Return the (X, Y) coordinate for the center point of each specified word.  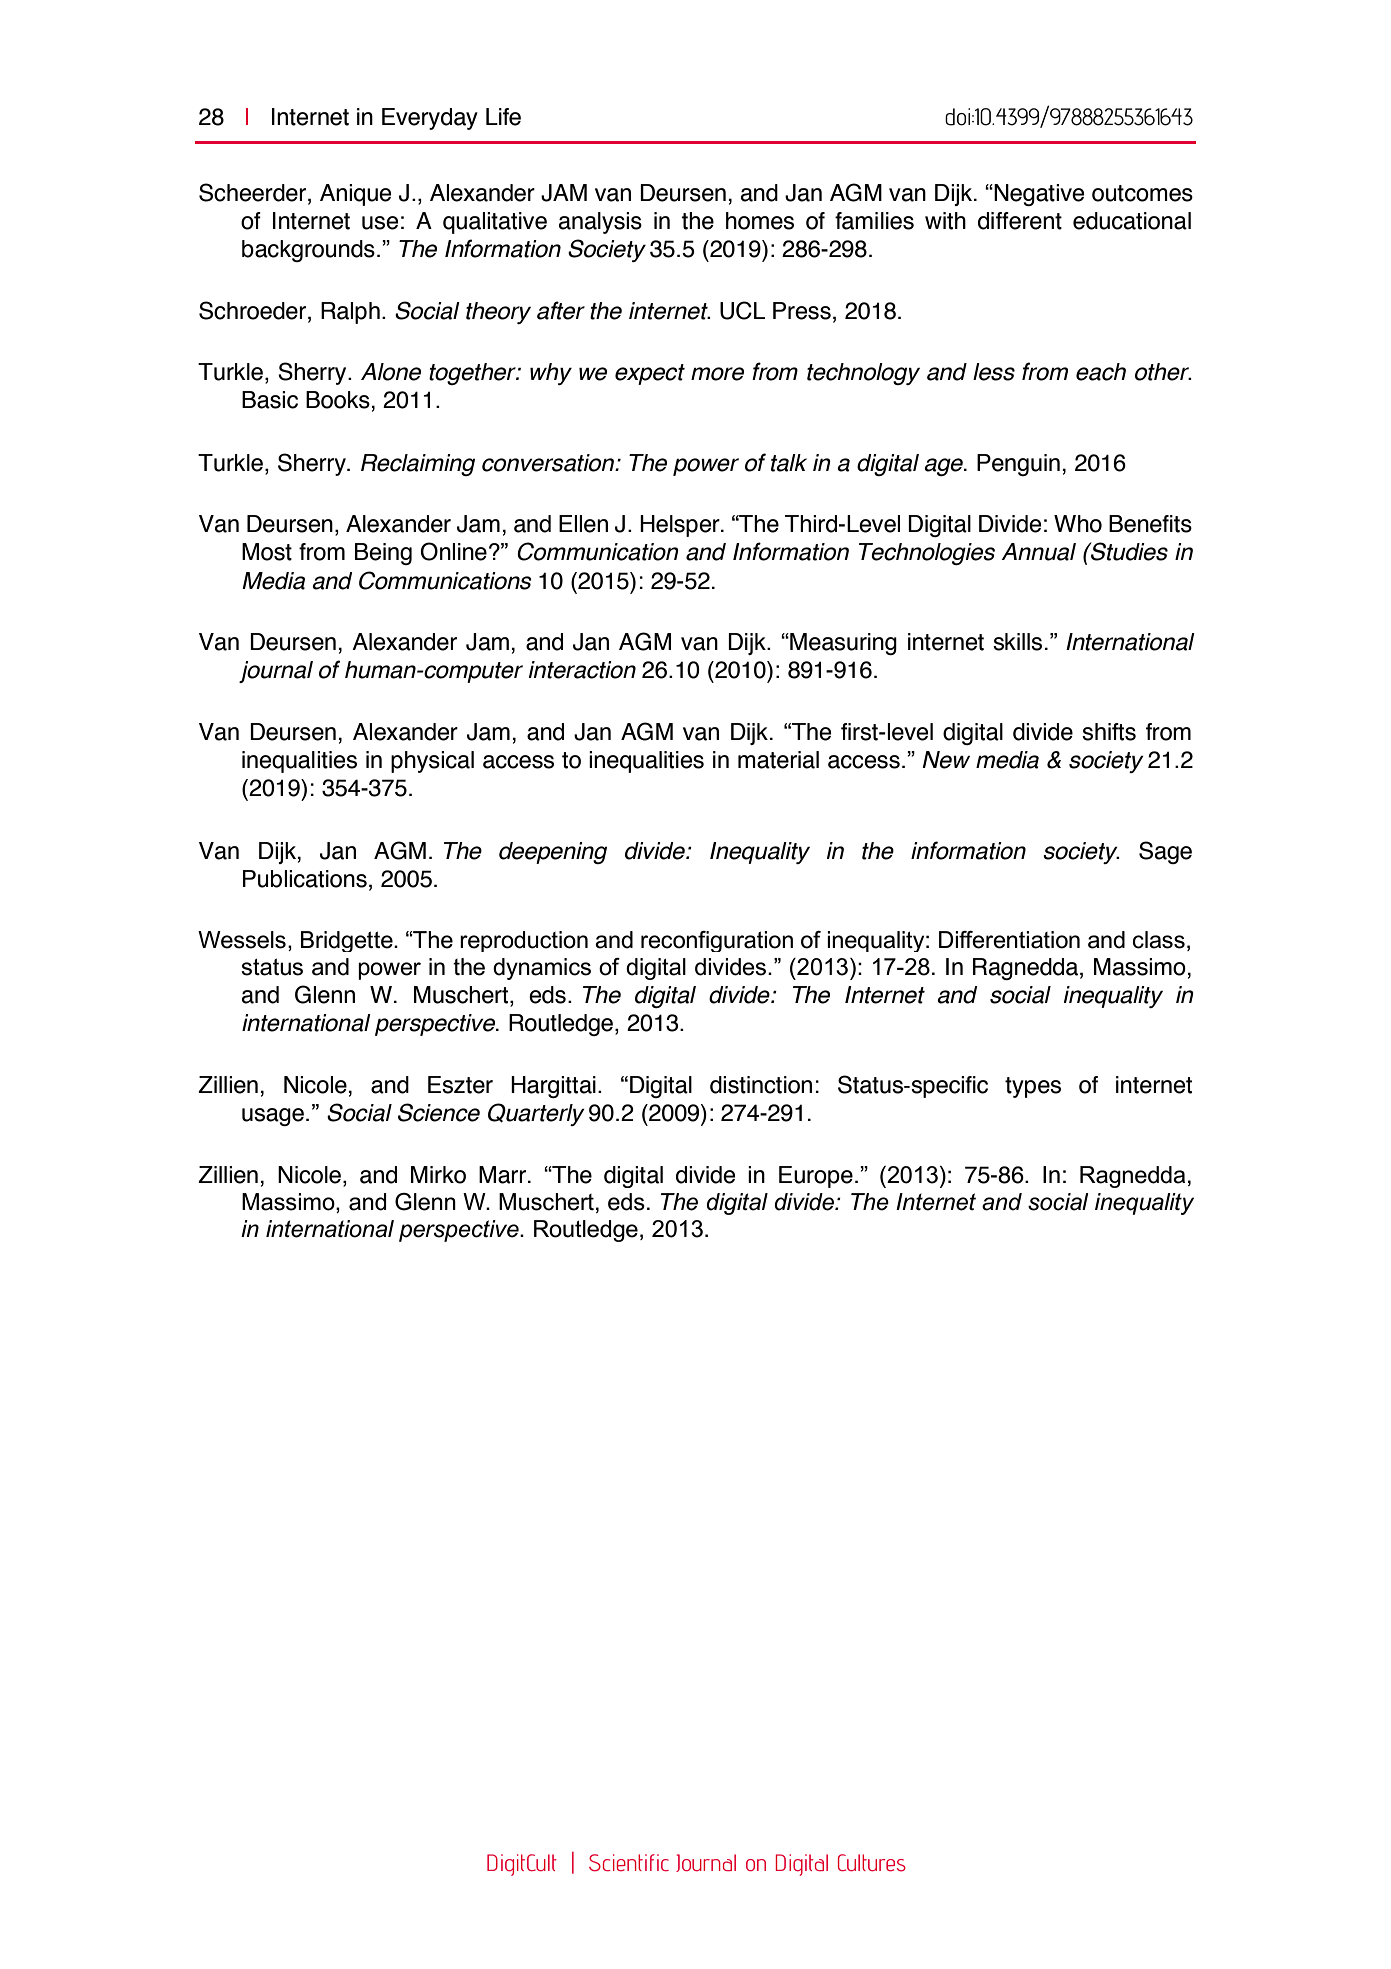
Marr (502, 1175)
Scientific (629, 1862)
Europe (816, 1177)
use (380, 223)
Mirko (438, 1175)
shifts (1109, 732)
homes (760, 221)
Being (383, 554)
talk (789, 463)
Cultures (872, 1863)
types (1033, 1087)
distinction (761, 1085)
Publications (305, 879)
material (778, 760)
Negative (1038, 195)
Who (1078, 524)
